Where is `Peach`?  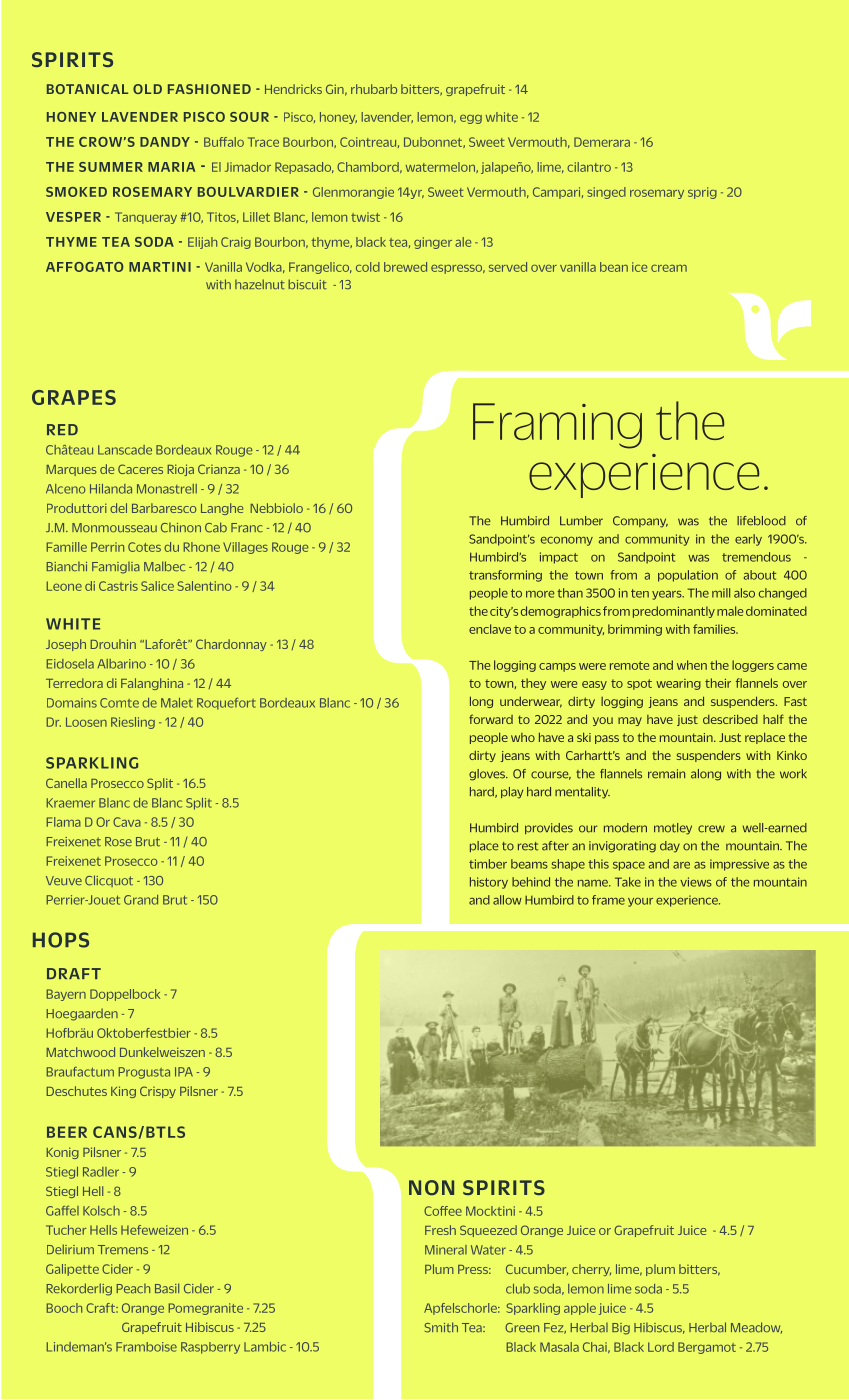 Peach is located at coordinates (133, 1289).
